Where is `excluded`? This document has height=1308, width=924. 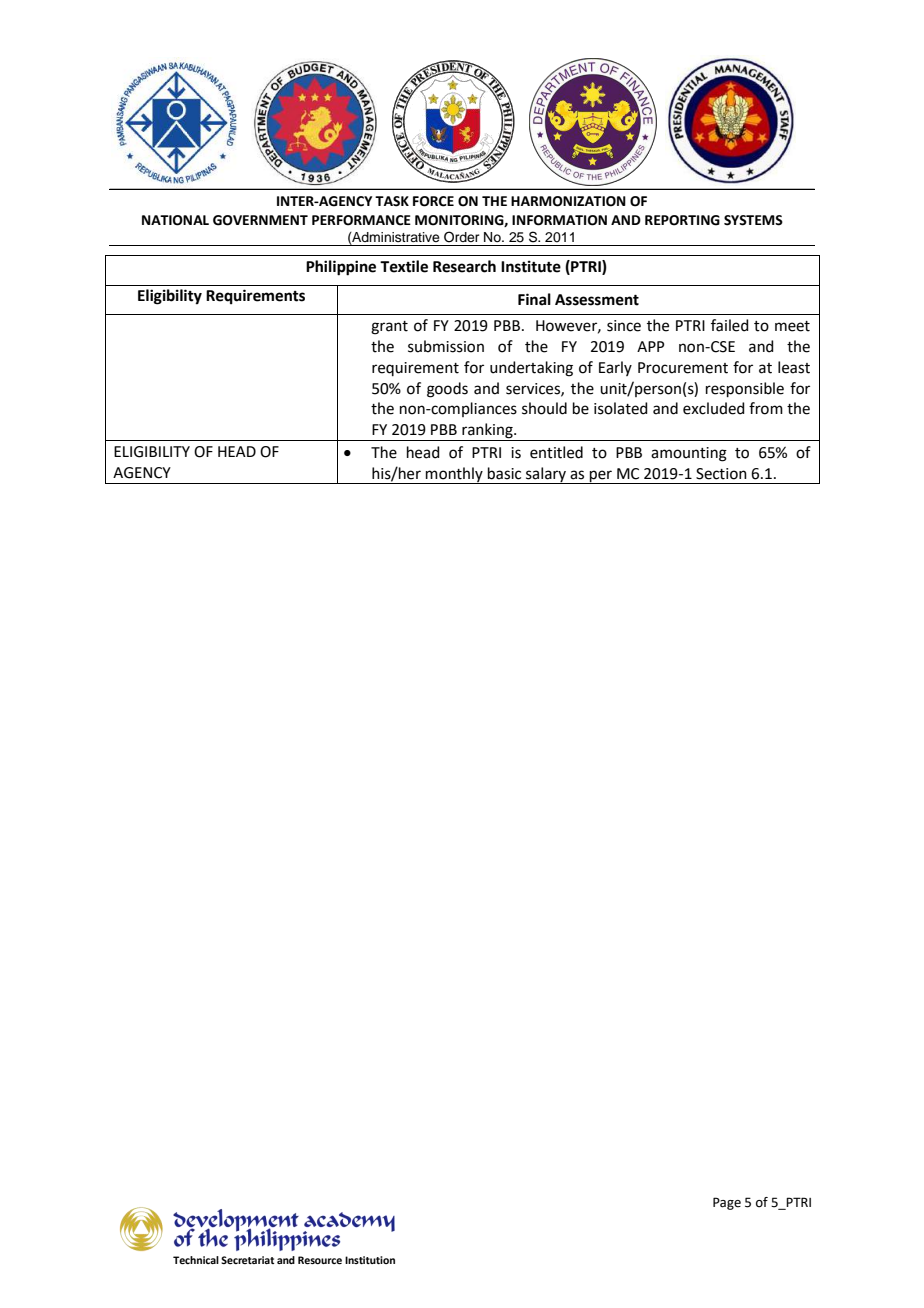 excluded is located at coordinates (714, 408).
